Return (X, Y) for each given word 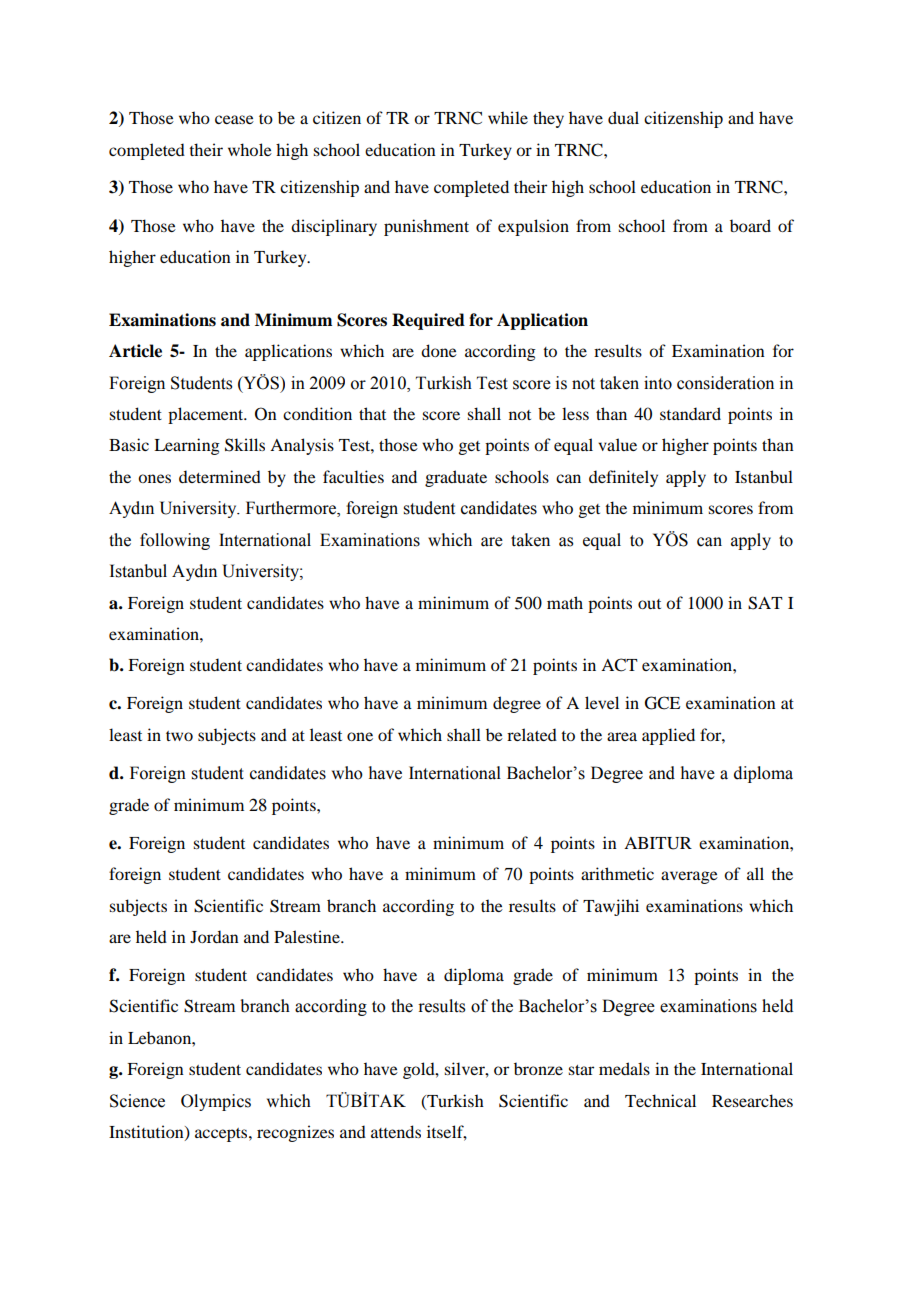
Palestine (308, 936)
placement (207, 415)
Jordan (214, 936)
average (689, 877)
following (175, 541)
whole (250, 149)
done (439, 350)
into (658, 383)
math (565, 602)
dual (623, 117)
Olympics (216, 1102)
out (649, 604)
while (508, 117)
